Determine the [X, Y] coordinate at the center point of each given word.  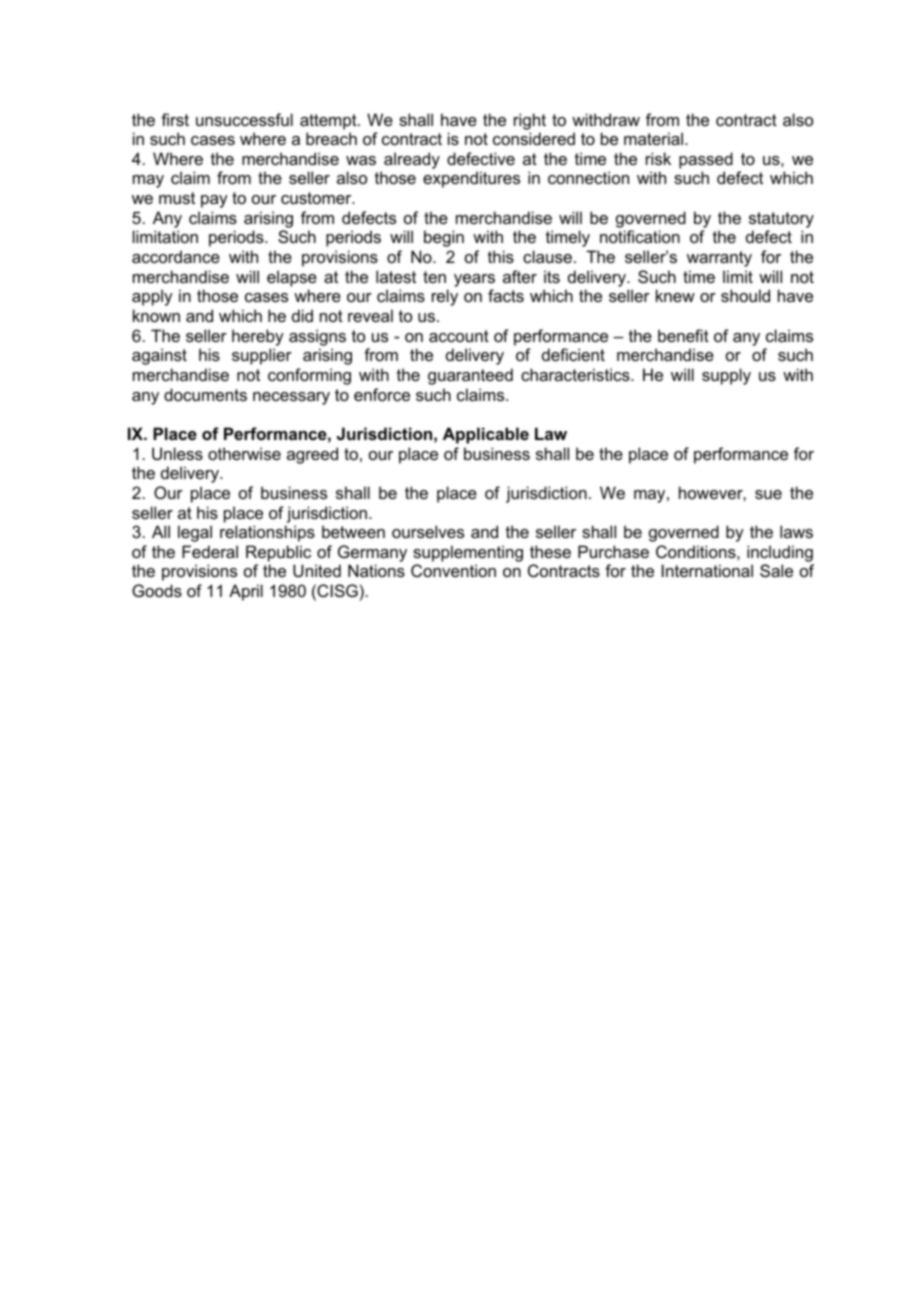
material [655, 138]
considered [534, 138]
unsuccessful [244, 119]
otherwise [244, 453]
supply [726, 376]
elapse [292, 278]
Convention [453, 570]
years [474, 280]
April [246, 592]
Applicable [486, 435]
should [745, 295]
